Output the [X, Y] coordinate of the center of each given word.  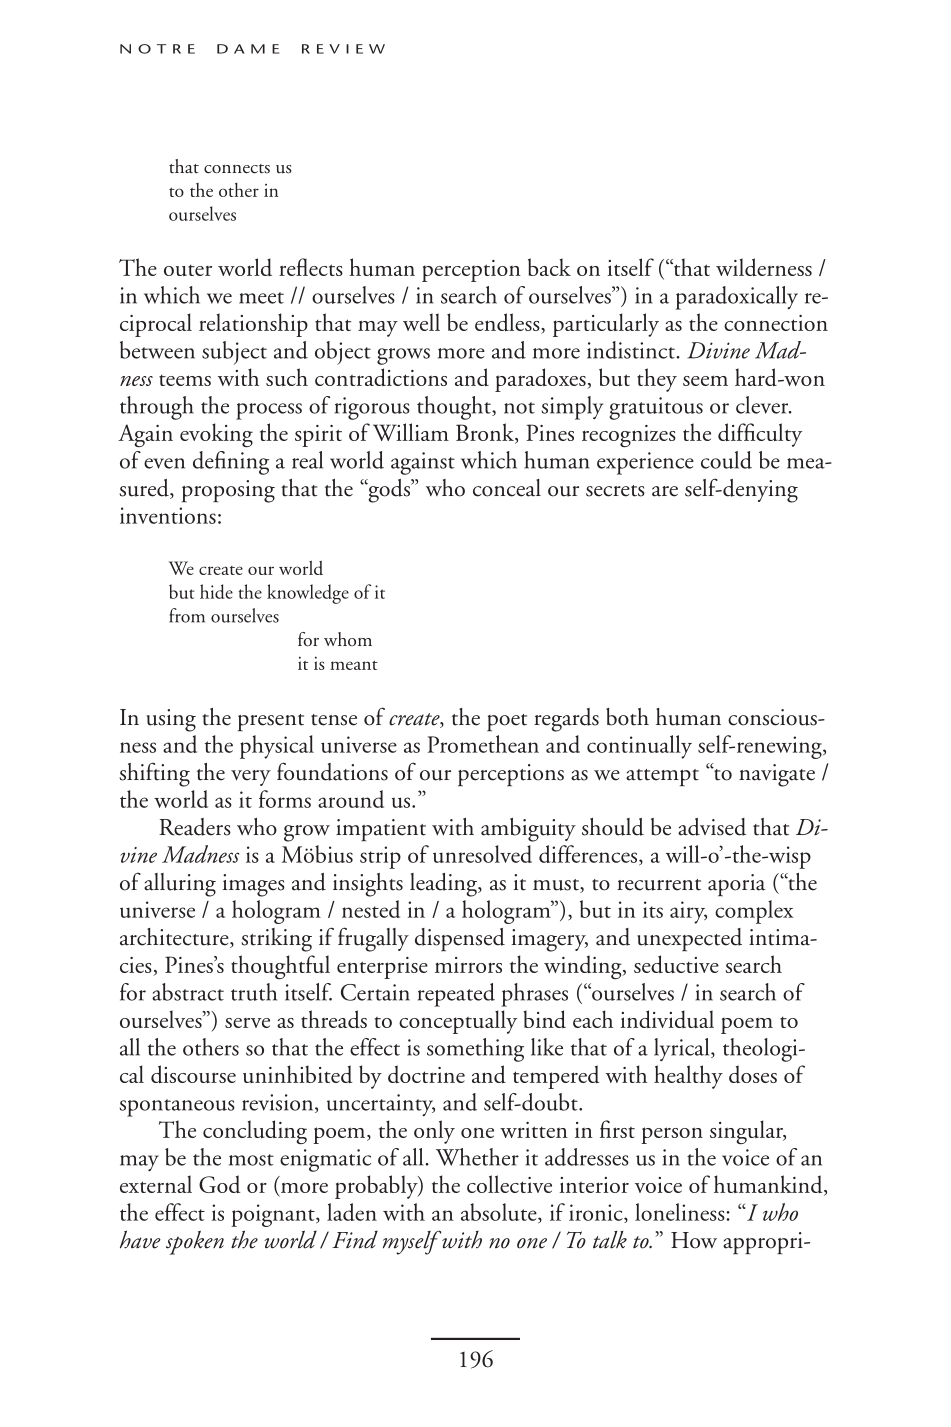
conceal [507, 488]
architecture [175, 938]
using [171, 720]
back [549, 267]
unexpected [689, 940]
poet [507, 723]
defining [231, 463]
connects [237, 169]
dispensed [460, 940]
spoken [195, 1243]
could [726, 460]
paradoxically [737, 298]
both [627, 717]
